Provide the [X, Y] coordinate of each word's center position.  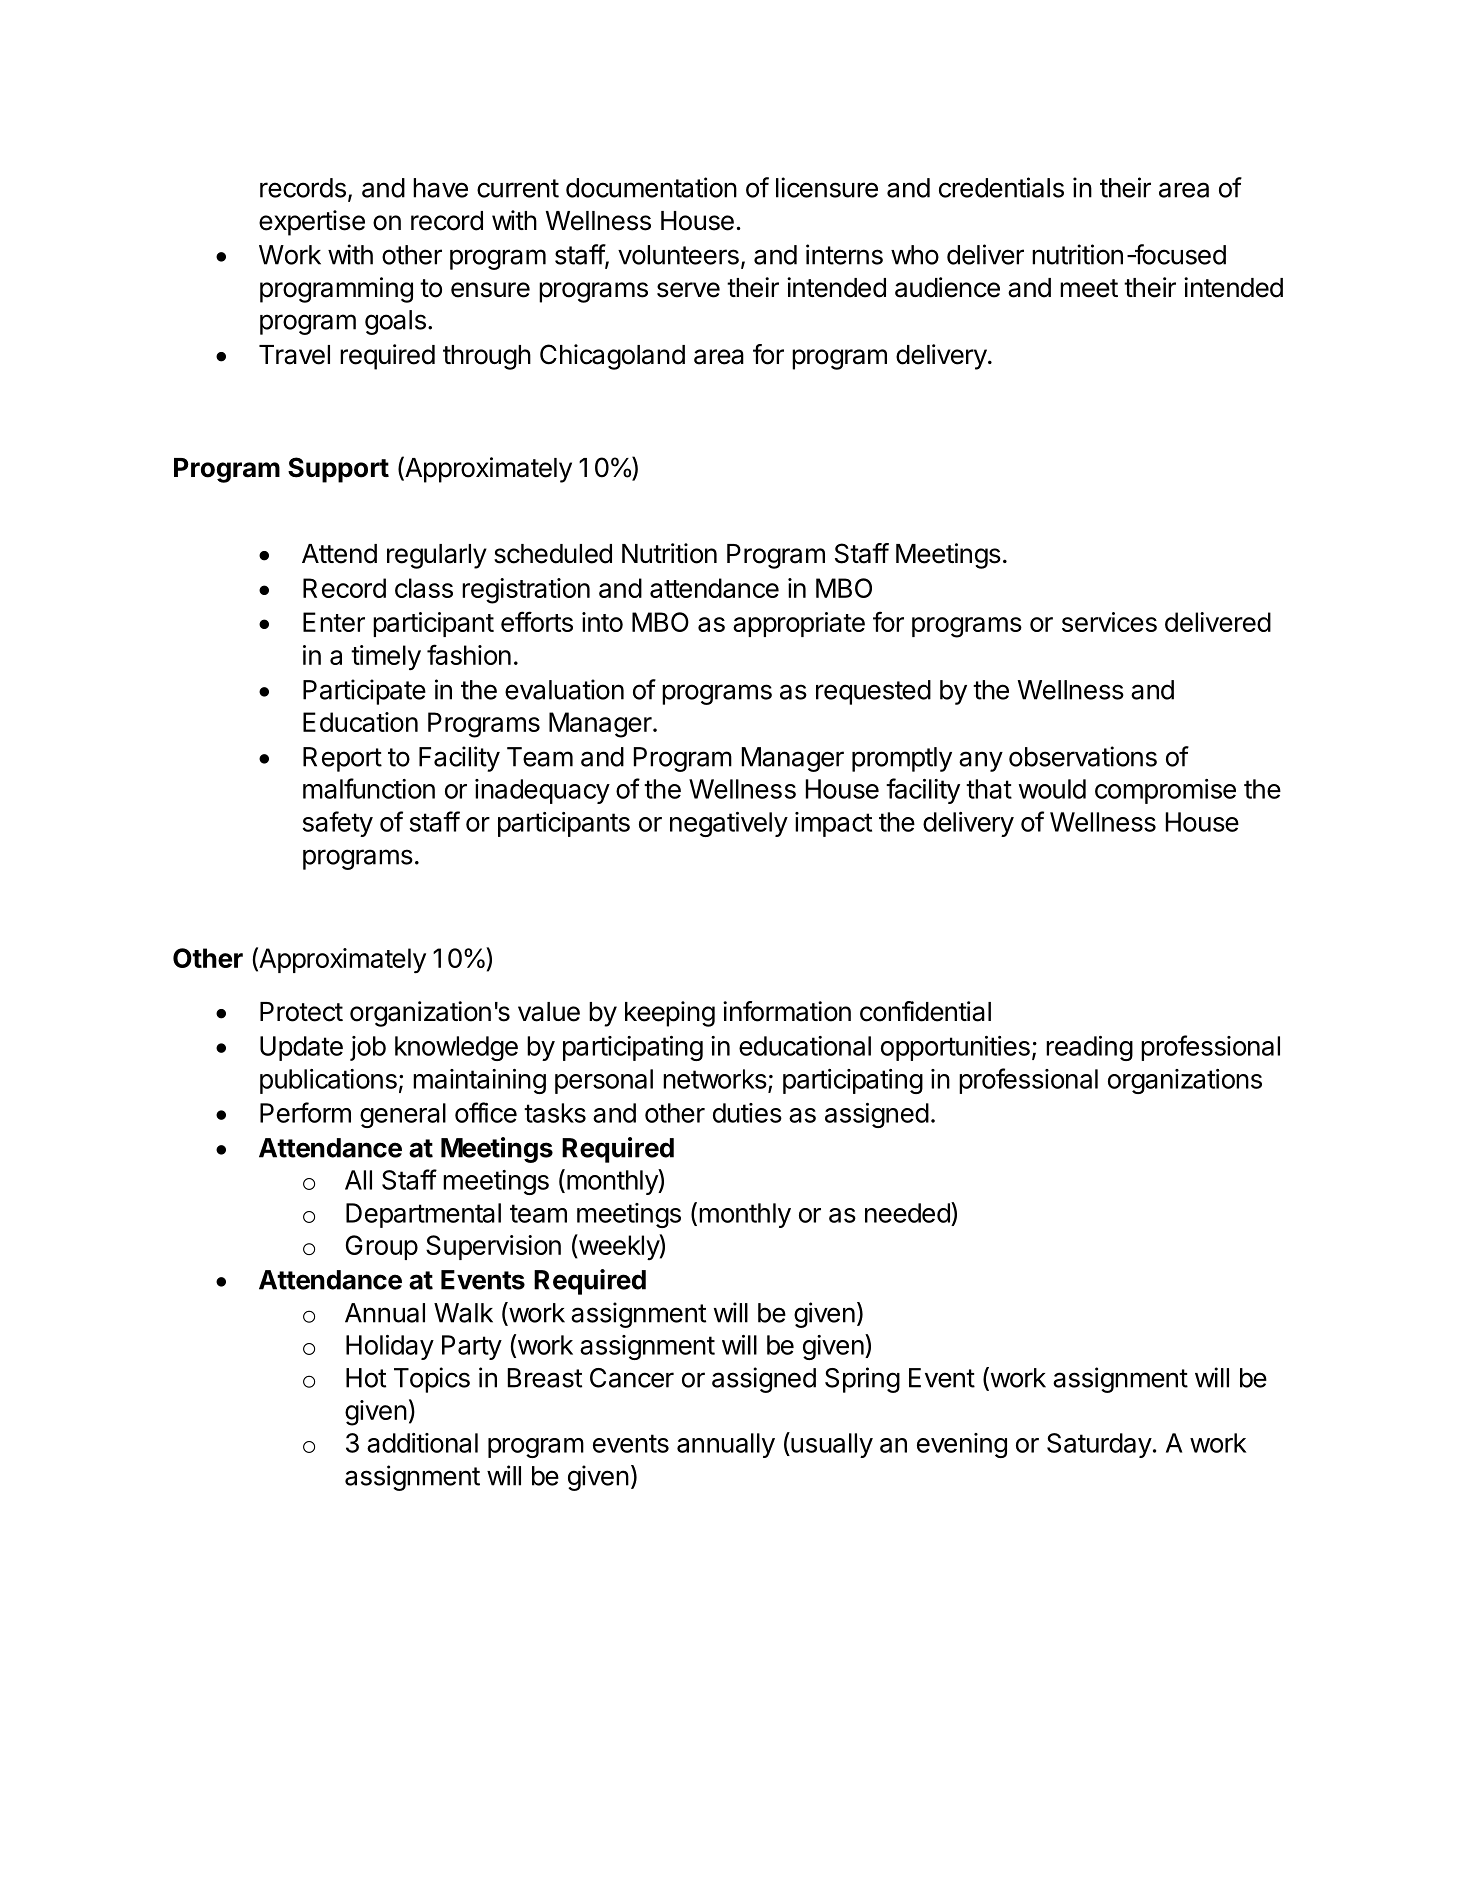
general [403, 1115]
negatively [729, 824]
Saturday [1099, 1445]
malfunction [369, 788]
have [440, 188]
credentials [1001, 187]
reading [1089, 1048]
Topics [432, 1380]
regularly [437, 556]
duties [747, 1113]
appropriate [799, 624]
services [1109, 622]
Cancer [632, 1378]
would [1052, 789]
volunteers [678, 255]
